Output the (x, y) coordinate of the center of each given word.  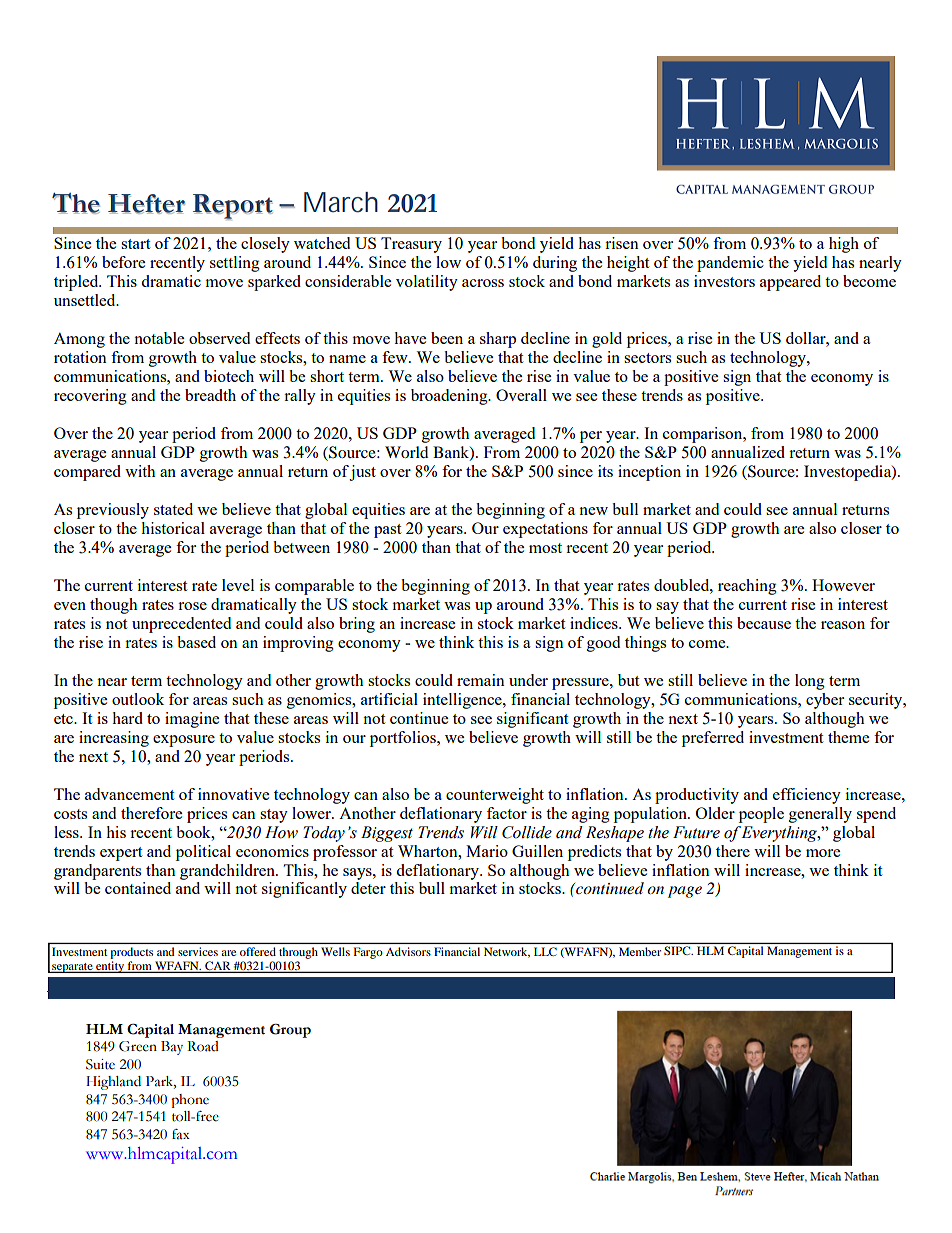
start (135, 244)
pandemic (730, 264)
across (483, 283)
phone (190, 1101)
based (196, 642)
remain (481, 680)
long (810, 682)
